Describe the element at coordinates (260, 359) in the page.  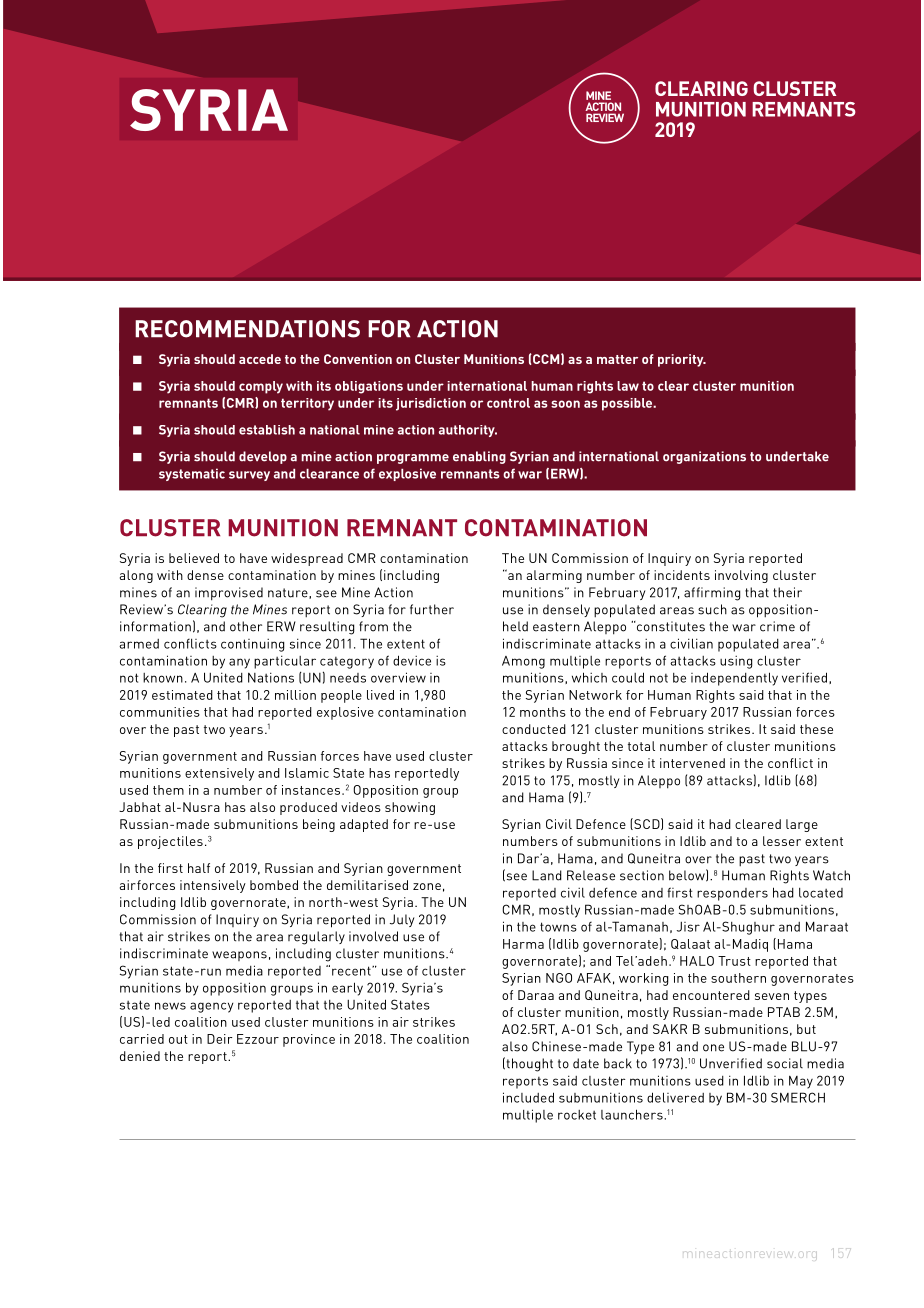
I see `accede` at that location.
